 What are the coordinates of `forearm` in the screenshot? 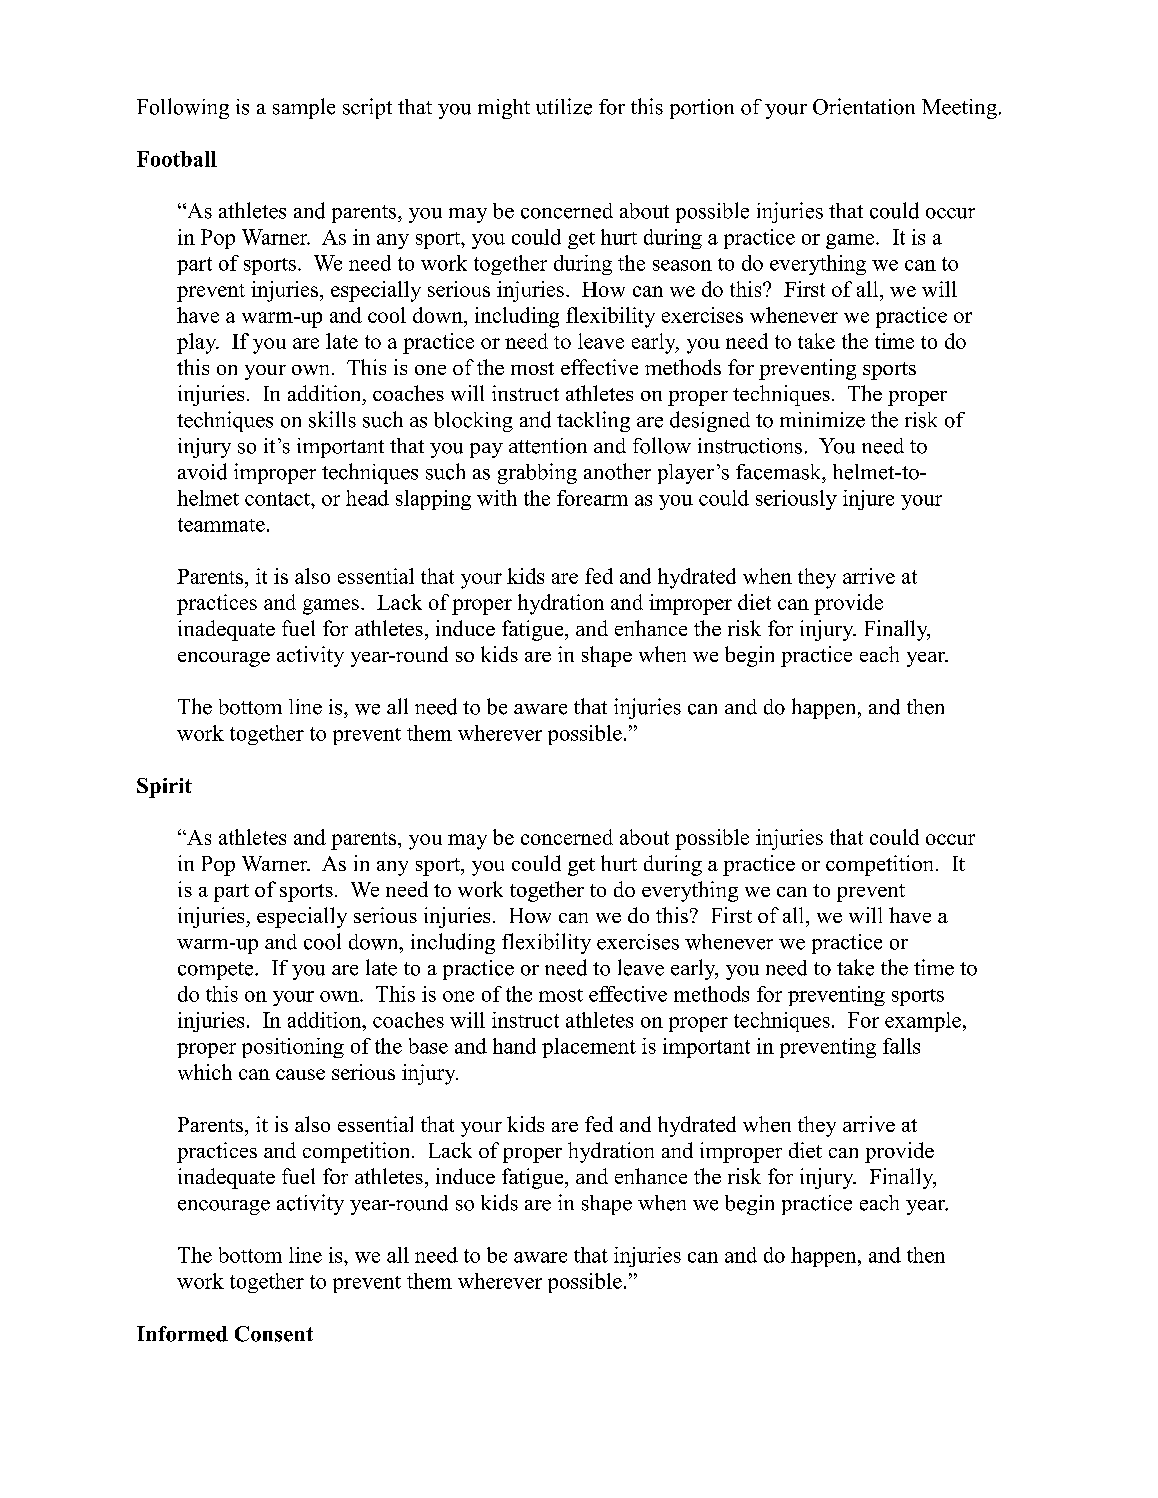 It's located at (592, 498).
